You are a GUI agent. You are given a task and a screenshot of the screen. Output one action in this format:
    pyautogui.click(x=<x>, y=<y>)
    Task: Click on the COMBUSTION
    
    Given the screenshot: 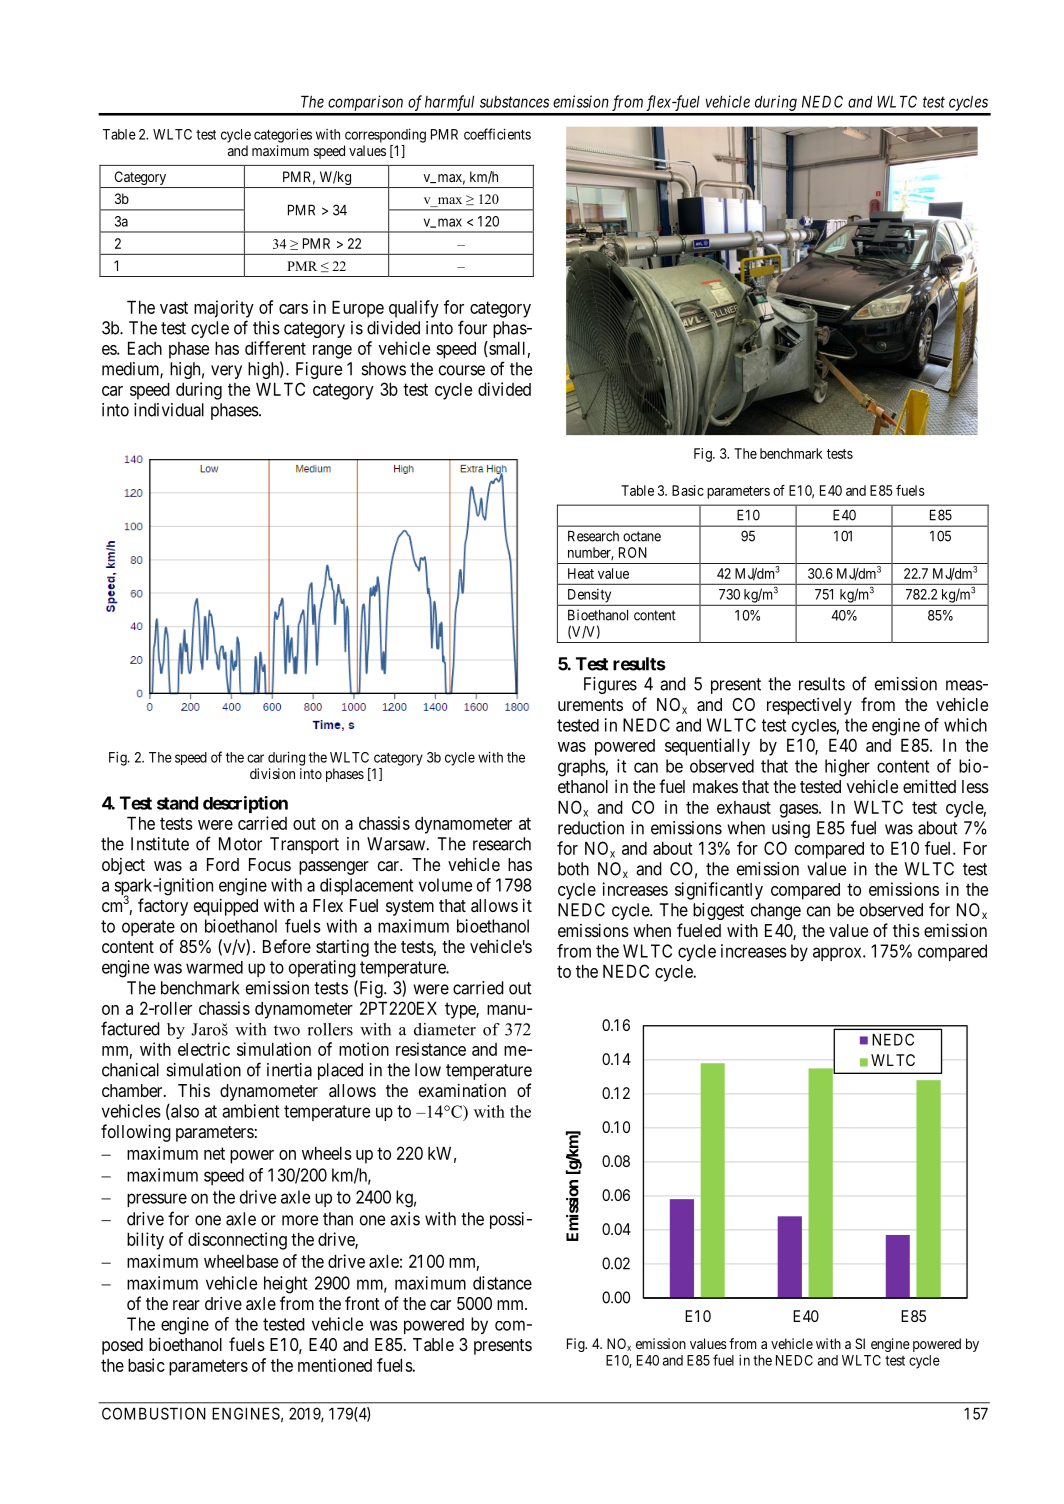 What is the action you would take?
    pyautogui.click(x=154, y=1413)
